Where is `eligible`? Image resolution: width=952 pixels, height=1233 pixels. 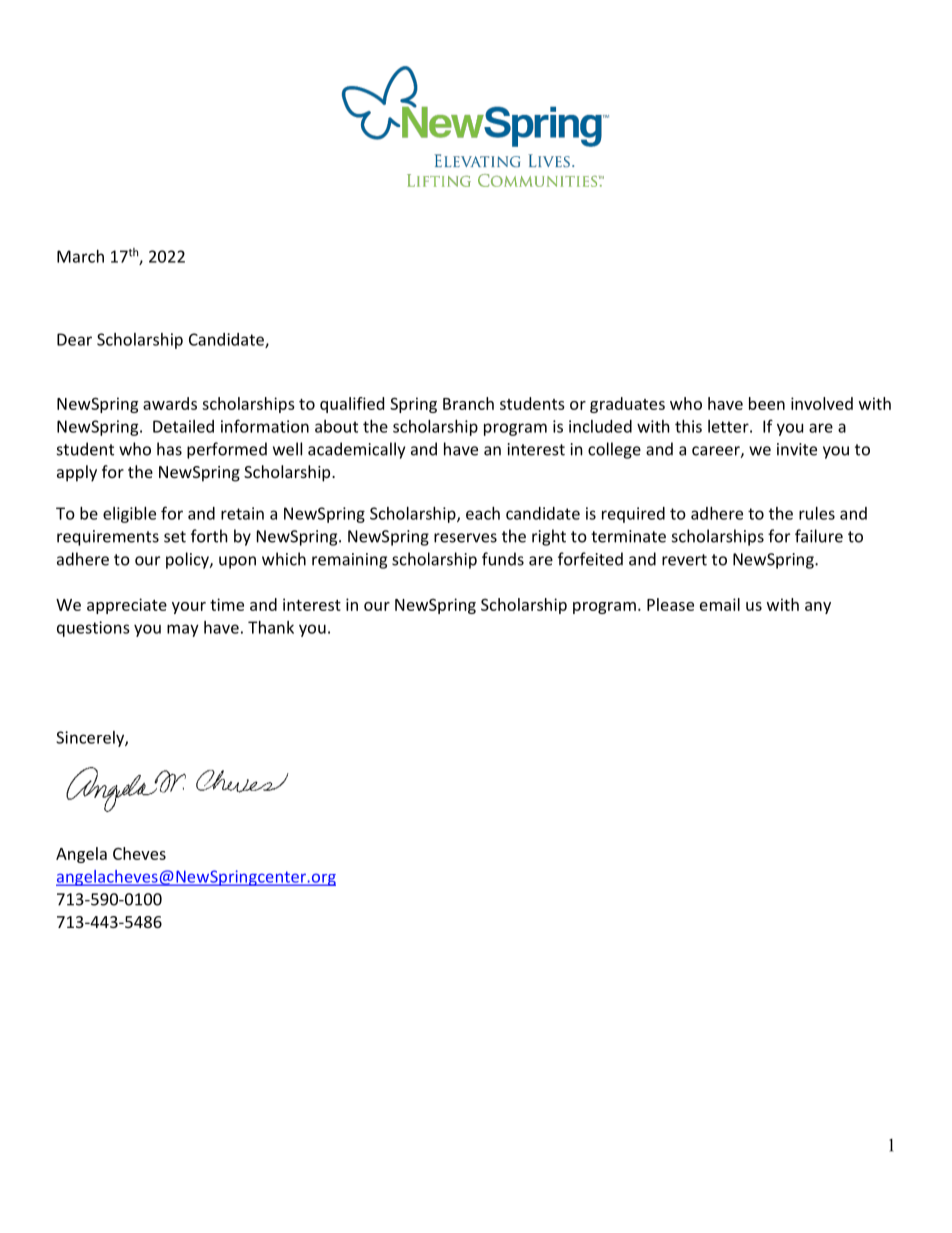
eligible is located at coordinates (129, 515).
